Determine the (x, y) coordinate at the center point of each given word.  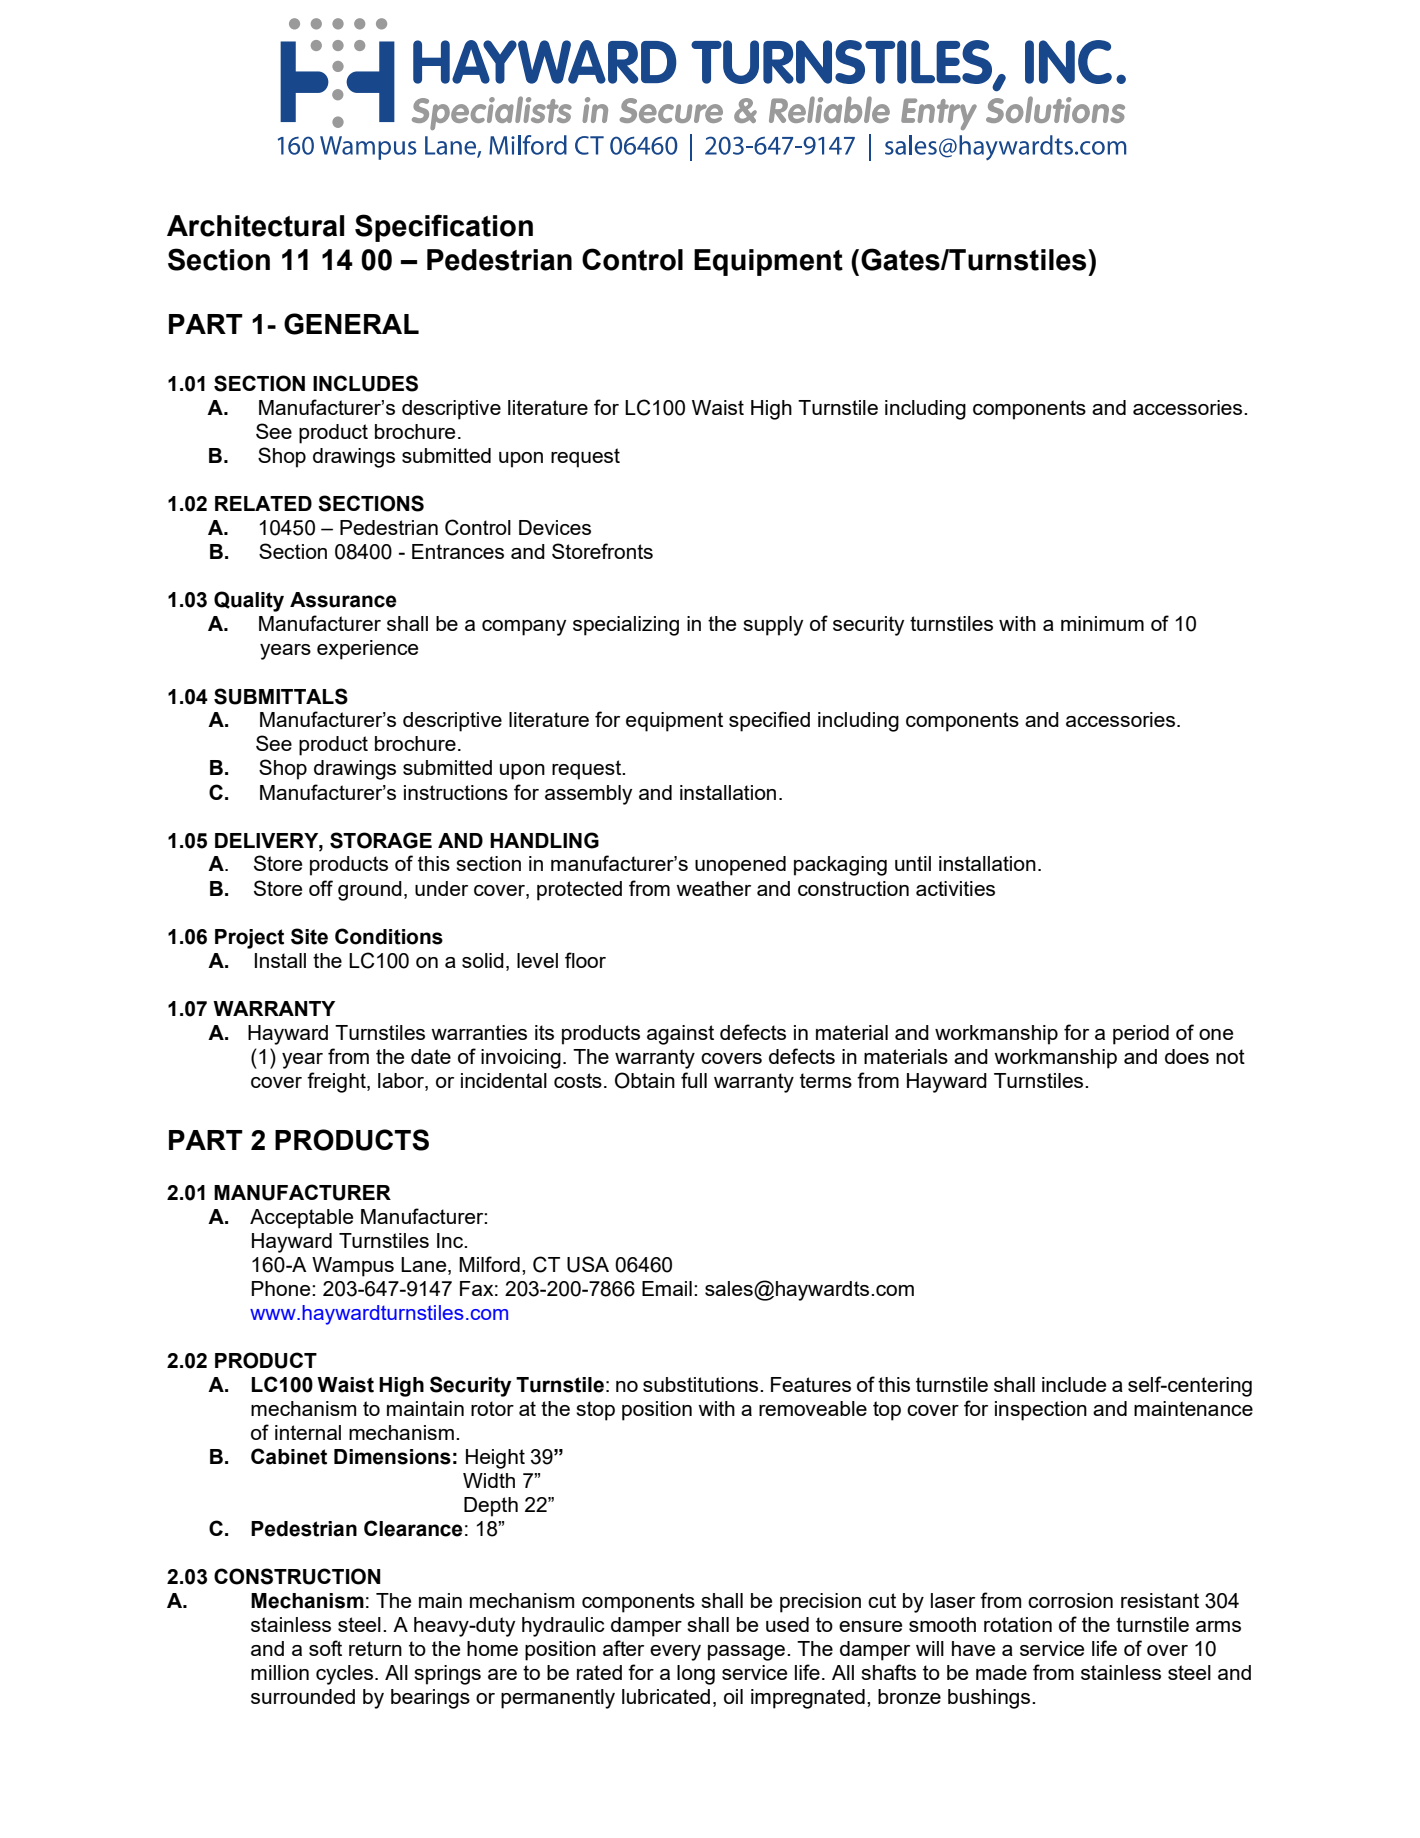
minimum (1102, 623)
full (694, 1080)
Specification (444, 228)
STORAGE (381, 840)
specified (769, 721)
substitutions (702, 1384)
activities (955, 888)
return (375, 1648)
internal (308, 1432)
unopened (740, 866)
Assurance (343, 600)
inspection (1041, 1411)
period (1141, 1035)
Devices (555, 527)
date (431, 1056)
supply (773, 626)
